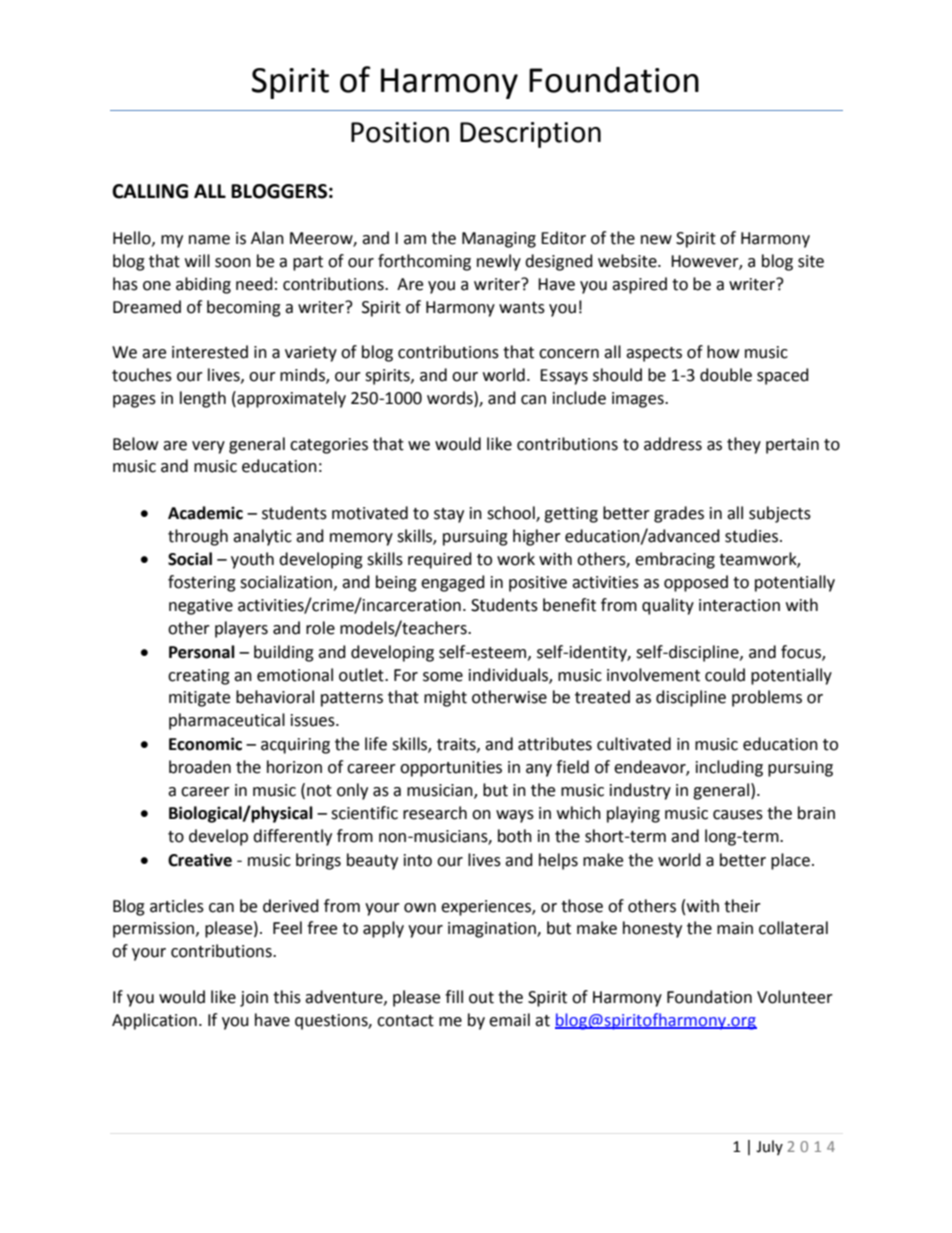 Image resolution: width=952 pixels, height=1233 pixels. Describe the element at coordinates (154, 1021) in the screenshot. I see `Application` at that location.
